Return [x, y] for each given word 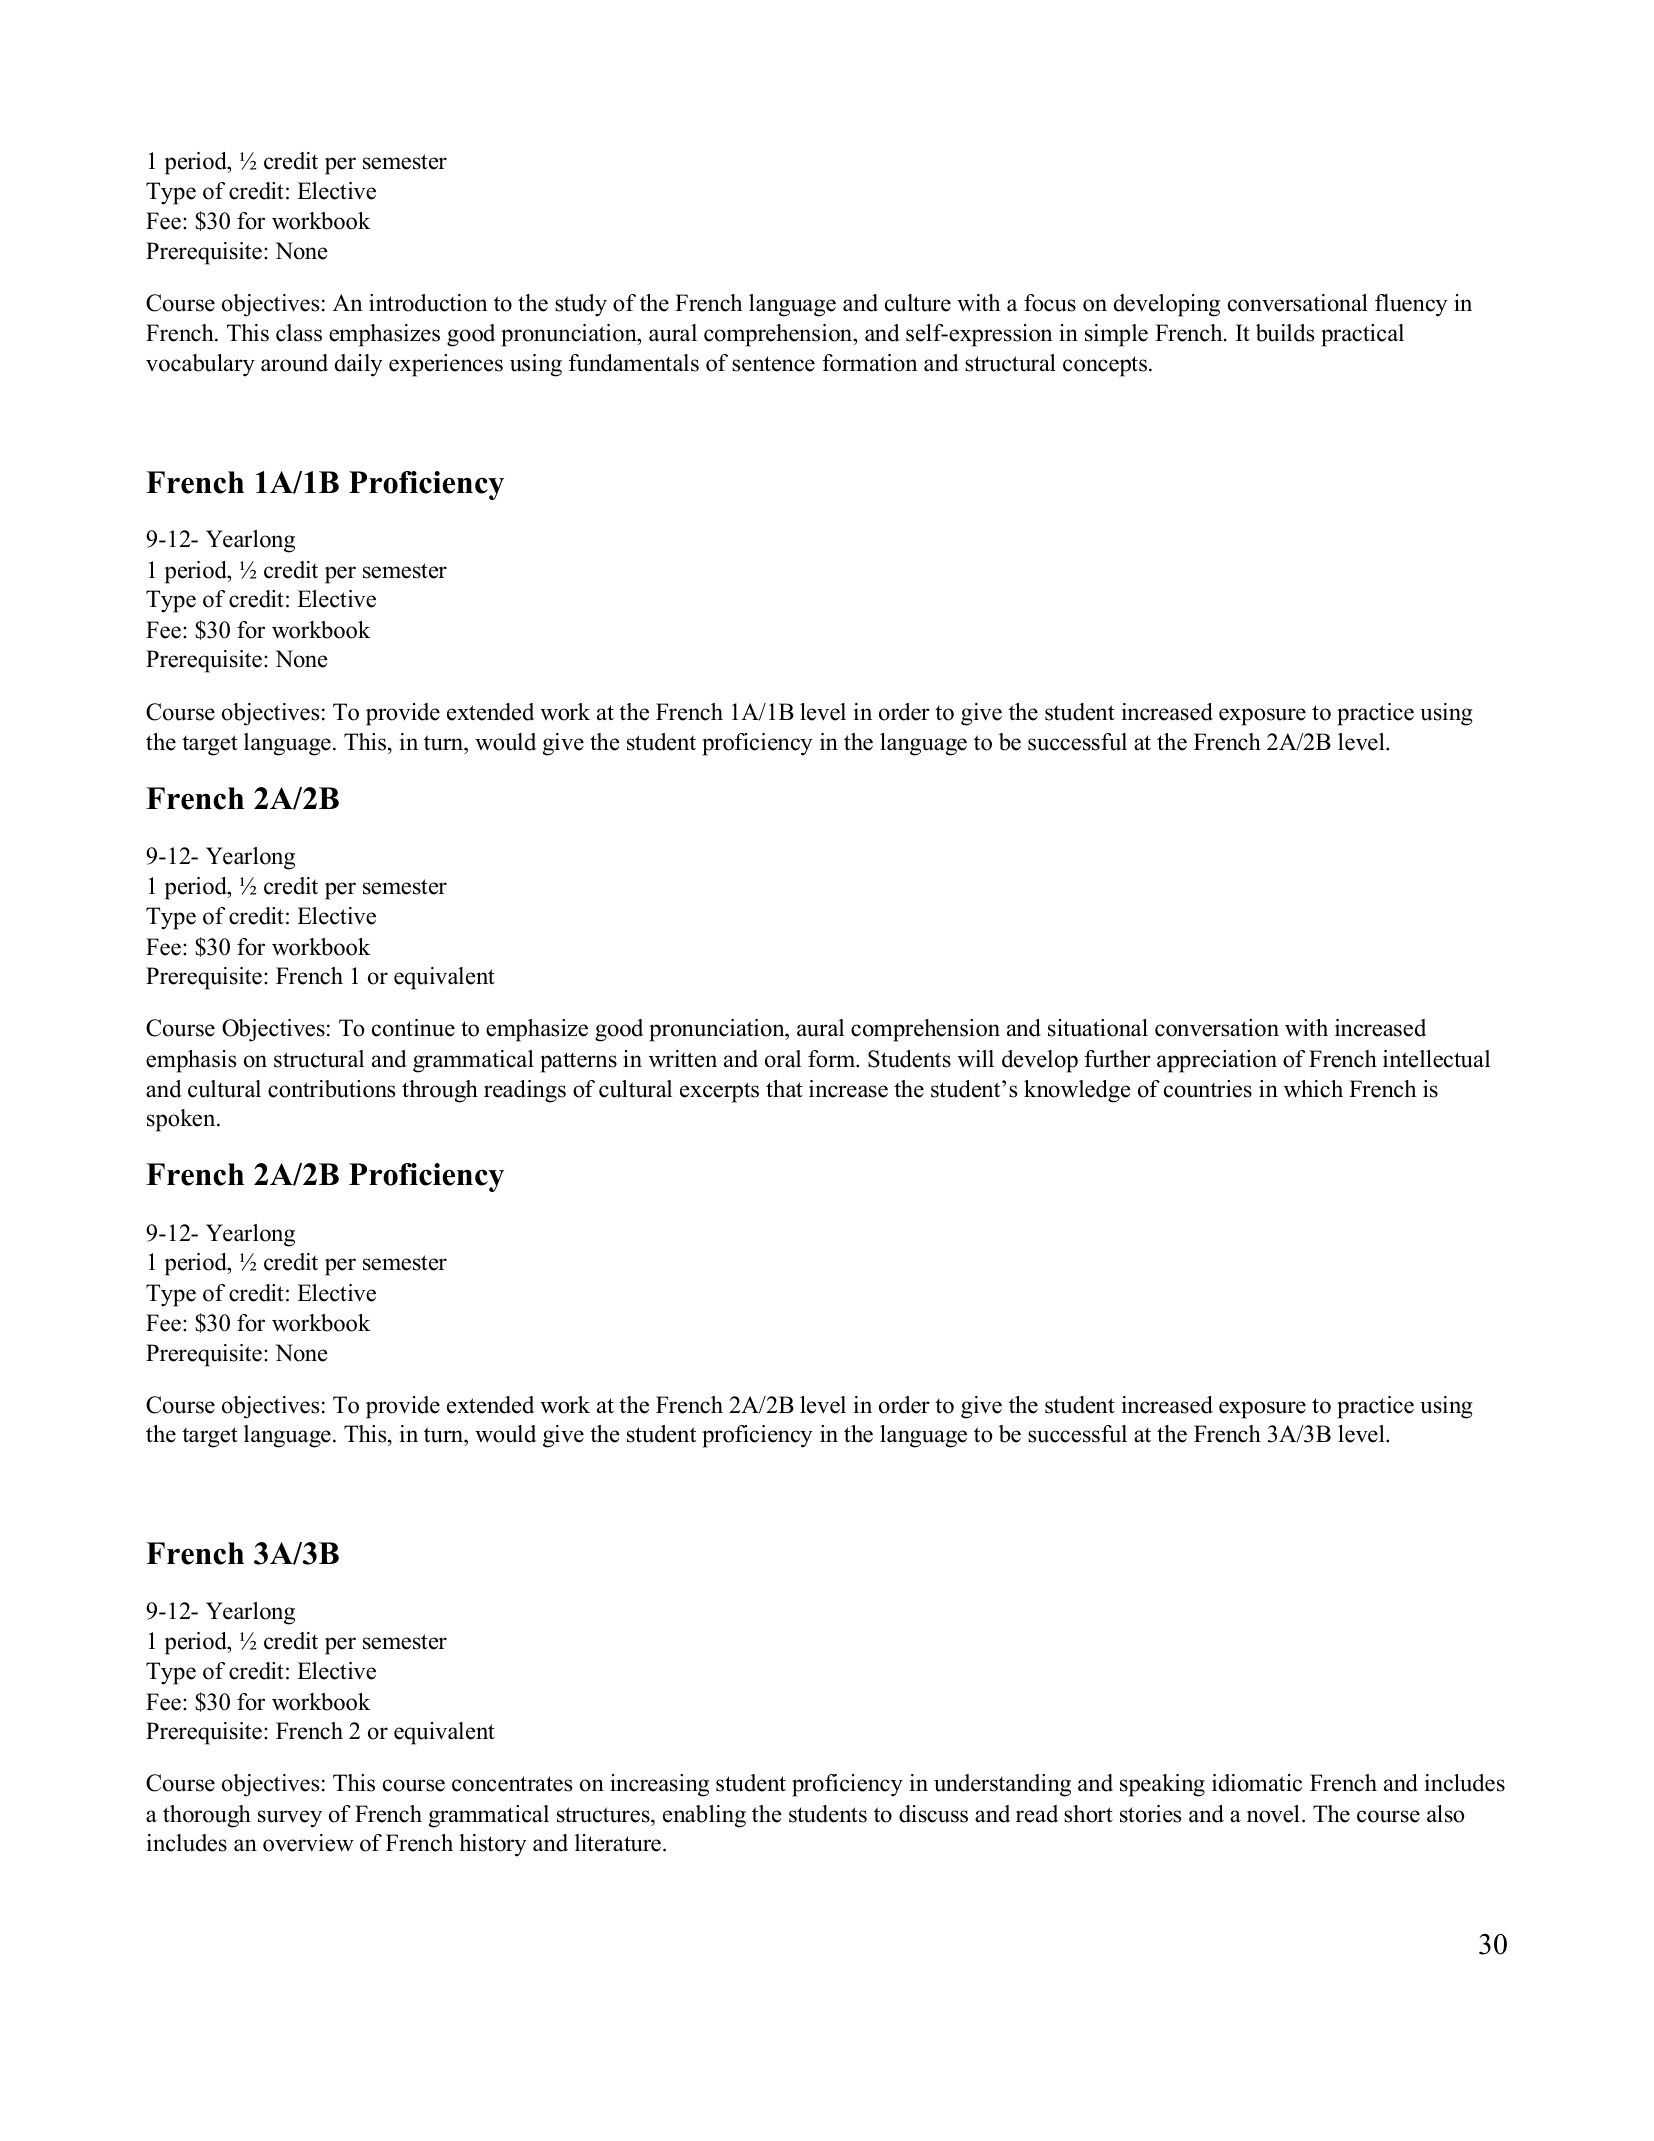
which [1313, 1089]
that [784, 1088]
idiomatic [1257, 1783]
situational [1098, 1028]
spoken [182, 1120]
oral [783, 1059]
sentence [773, 364]
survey [290, 1819]
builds [1285, 333]
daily [359, 365]
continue [413, 1028]
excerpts [719, 1092]
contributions [331, 1089]
